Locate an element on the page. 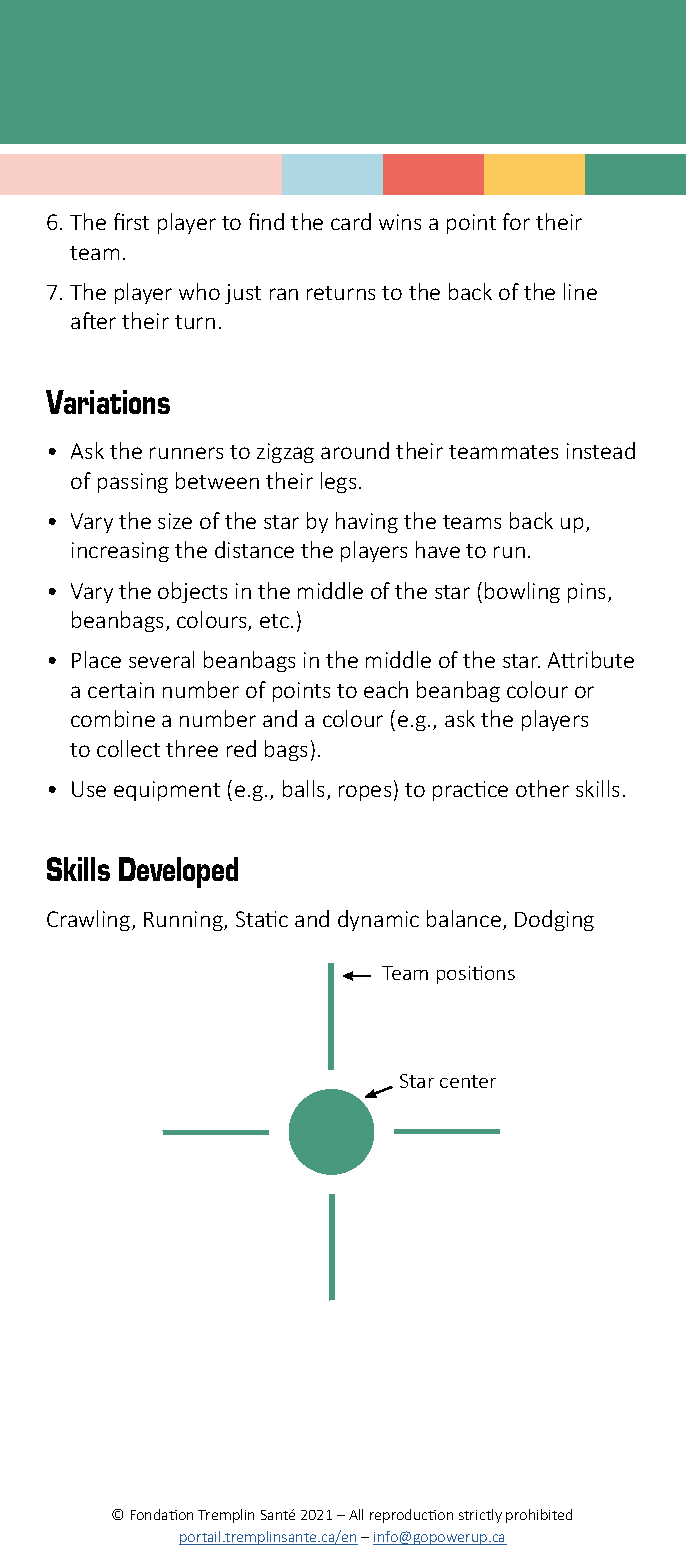 This document has height=1568, width=686. reproduction is located at coordinates (411, 1516).
